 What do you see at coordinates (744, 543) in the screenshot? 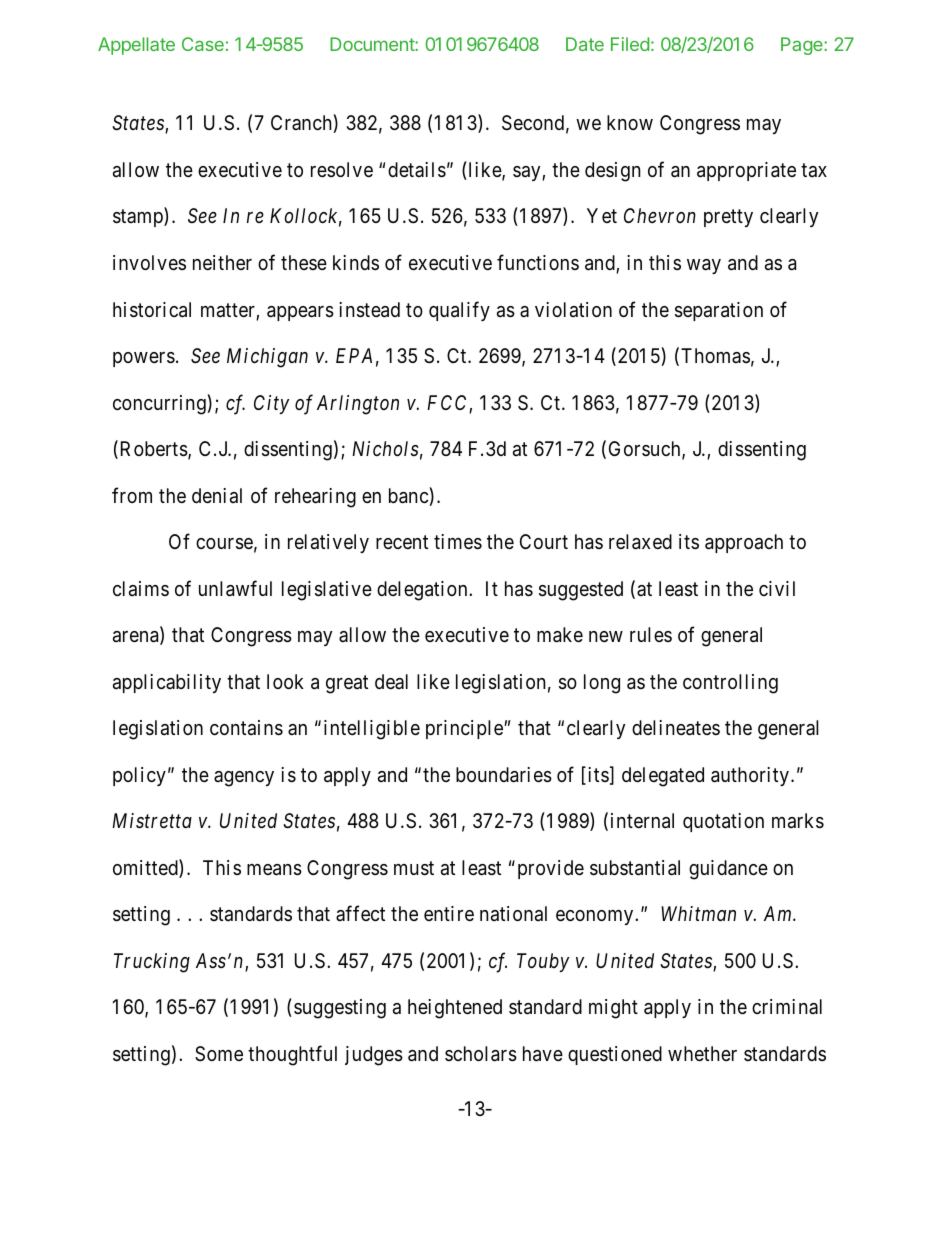
I see `approach` at bounding box center [744, 543].
